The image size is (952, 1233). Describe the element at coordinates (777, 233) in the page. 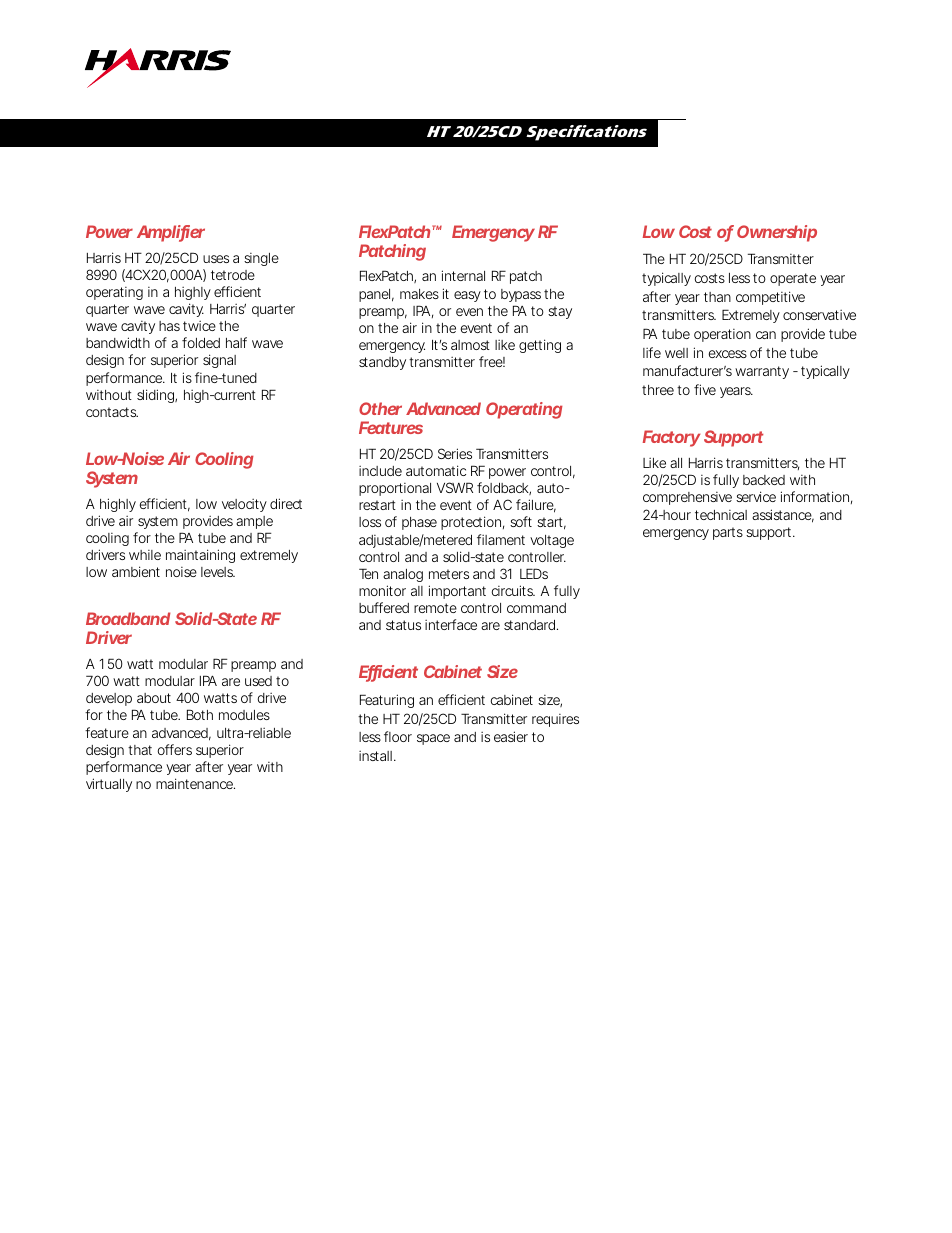

I see `Ownership` at that location.
